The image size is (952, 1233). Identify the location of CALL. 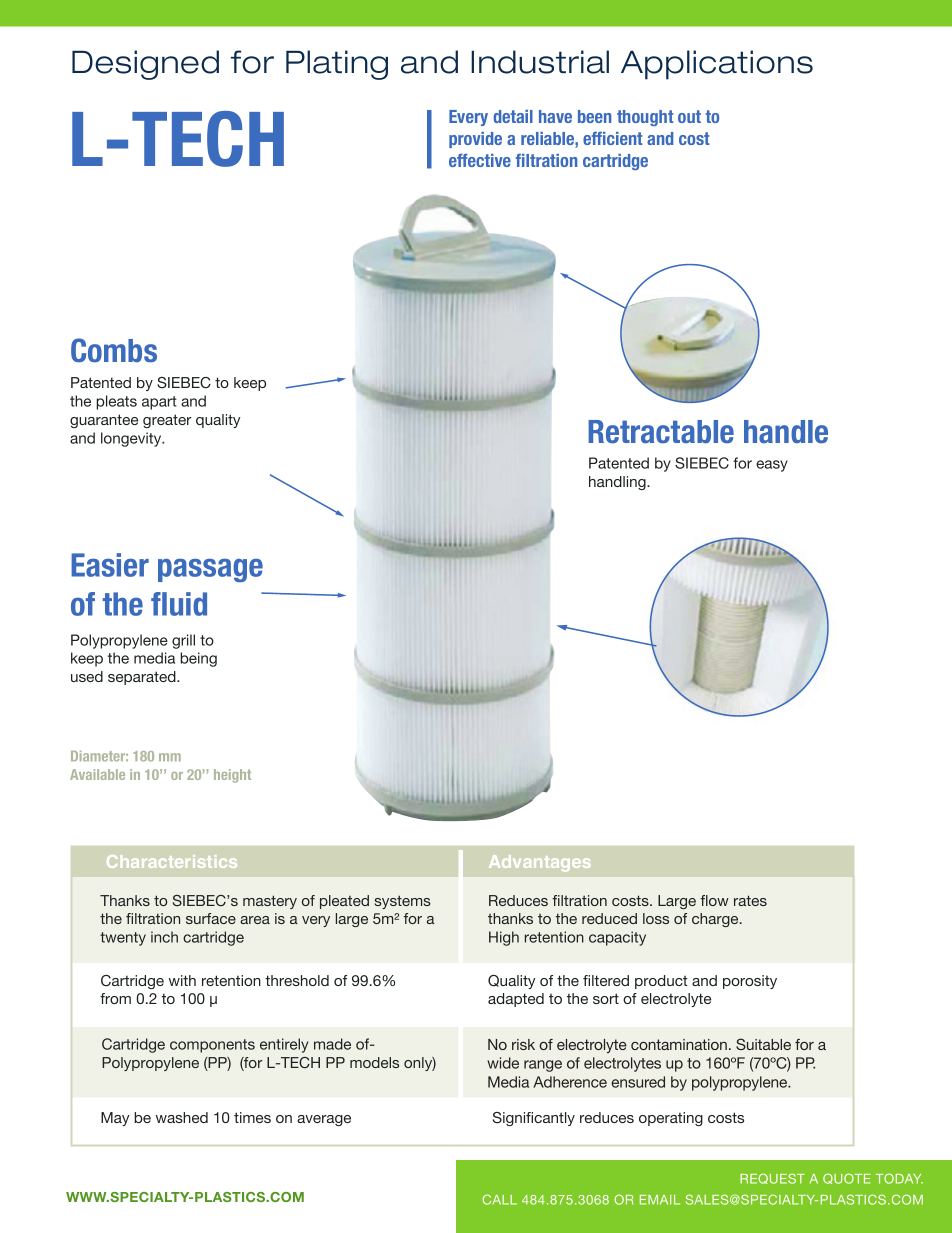
(499, 1199).
